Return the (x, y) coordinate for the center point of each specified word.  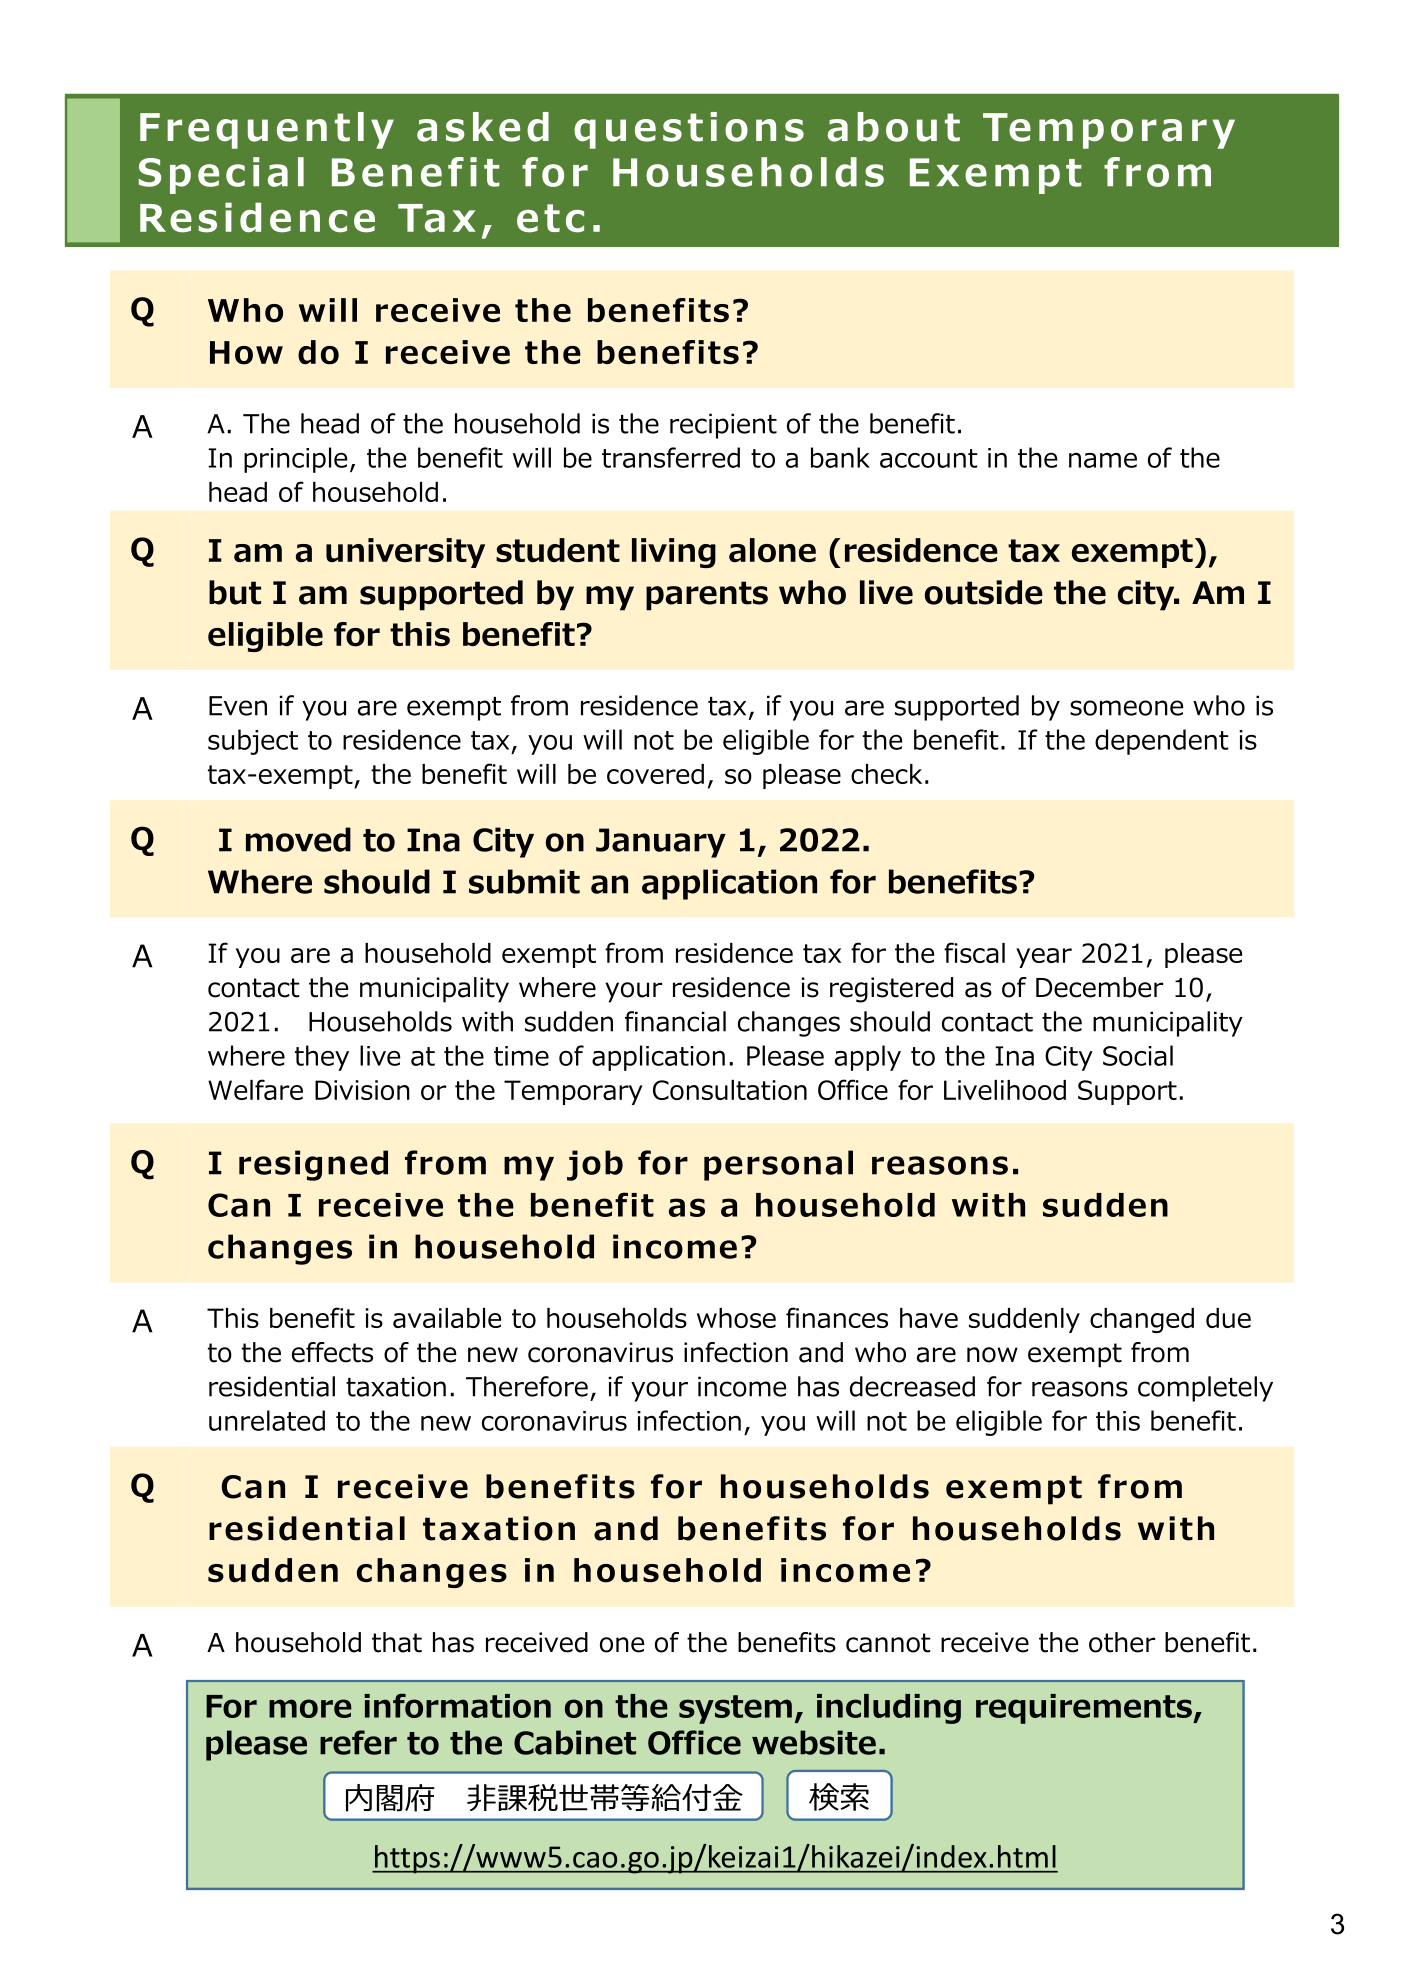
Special (221, 175)
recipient (723, 426)
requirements (1085, 1709)
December (1099, 987)
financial (675, 1021)
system (735, 1709)
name (1103, 460)
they (322, 1058)
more (310, 1708)
